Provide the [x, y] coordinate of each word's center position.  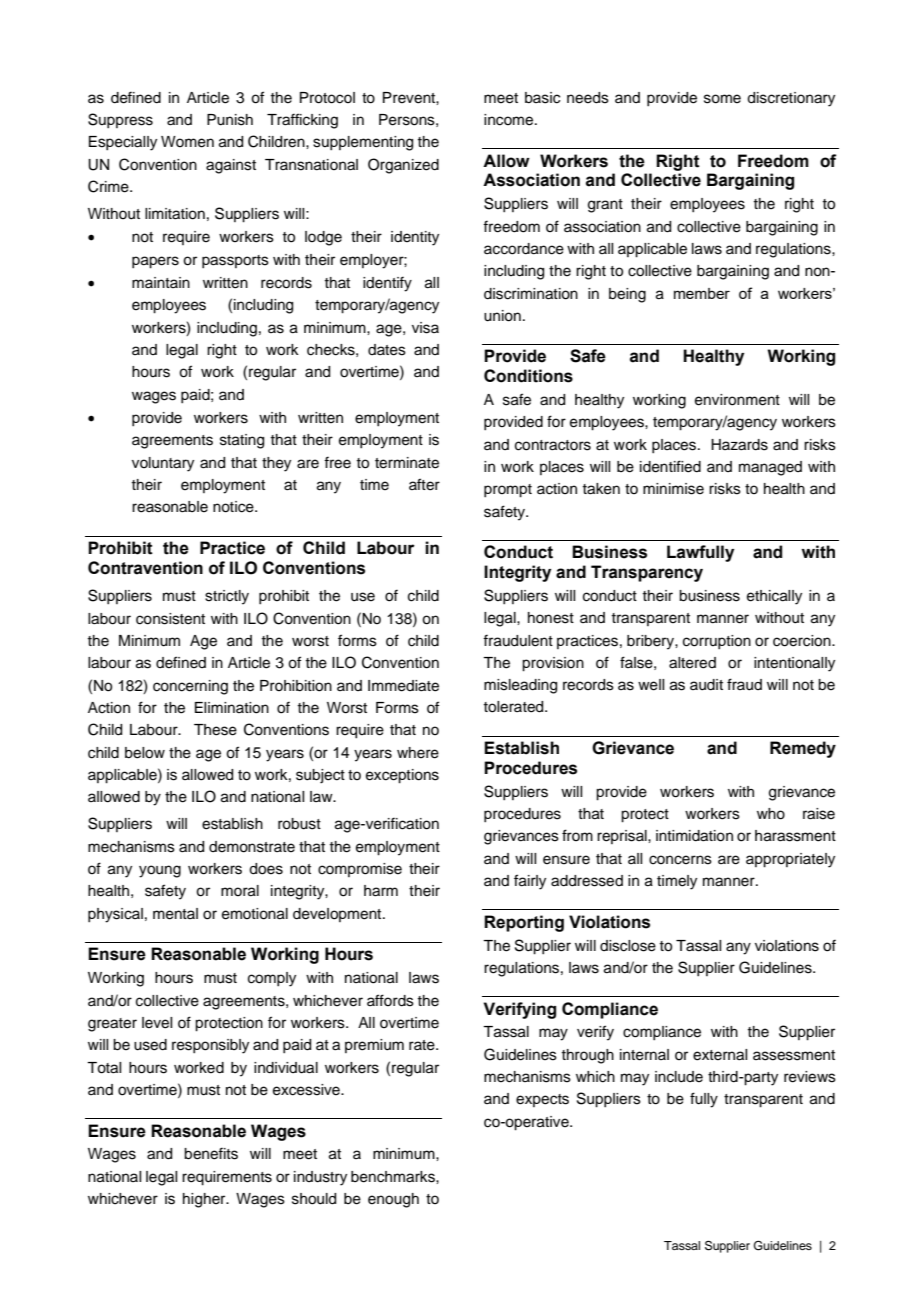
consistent [170, 619]
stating [242, 441]
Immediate [403, 686]
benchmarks [394, 1177]
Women [187, 142]
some [722, 99]
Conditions [528, 376]
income [510, 120]
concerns [680, 860]
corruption [717, 642]
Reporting [524, 923]
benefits [211, 1153]
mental [175, 914]
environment [737, 400]
